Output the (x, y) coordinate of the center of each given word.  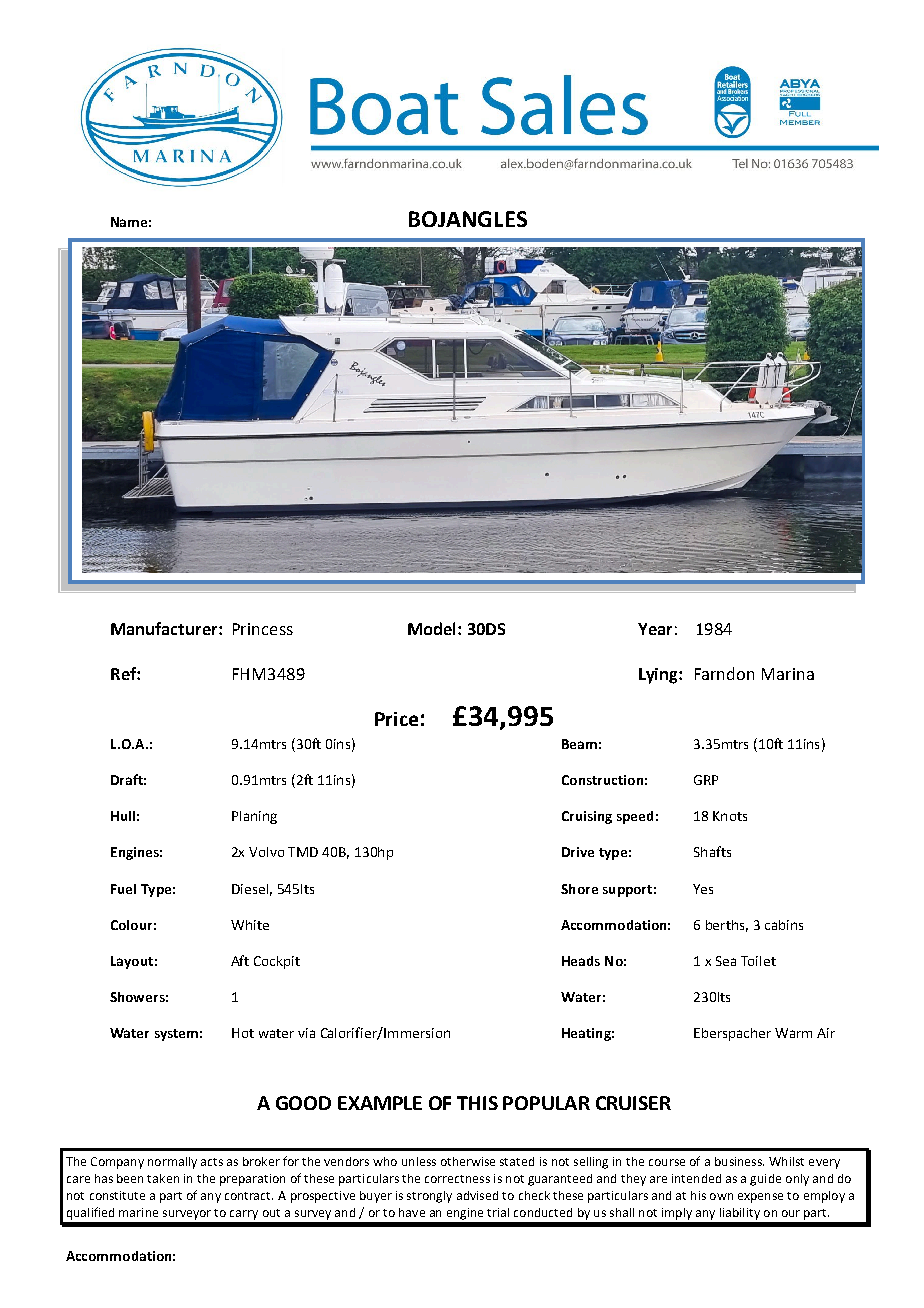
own (721, 1196)
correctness (457, 1179)
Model (433, 628)
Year (655, 629)
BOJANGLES (468, 219)
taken (163, 1178)
